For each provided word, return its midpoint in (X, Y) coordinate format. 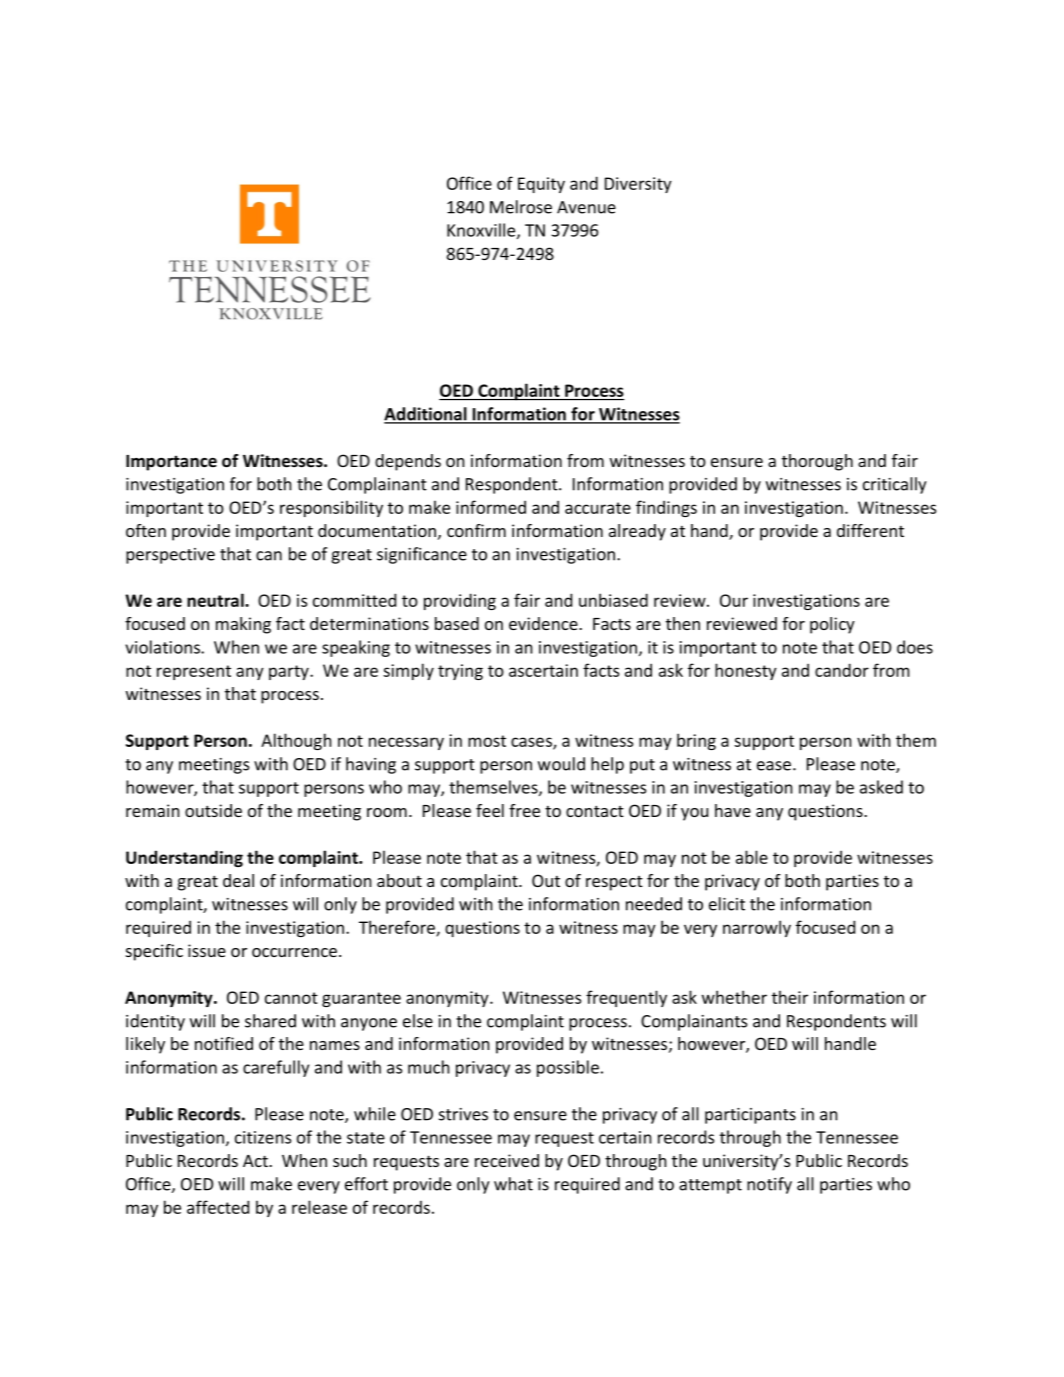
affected (218, 1207)
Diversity (638, 185)
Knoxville (482, 231)
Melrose (521, 207)
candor (842, 670)
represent (194, 672)
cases (532, 743)
